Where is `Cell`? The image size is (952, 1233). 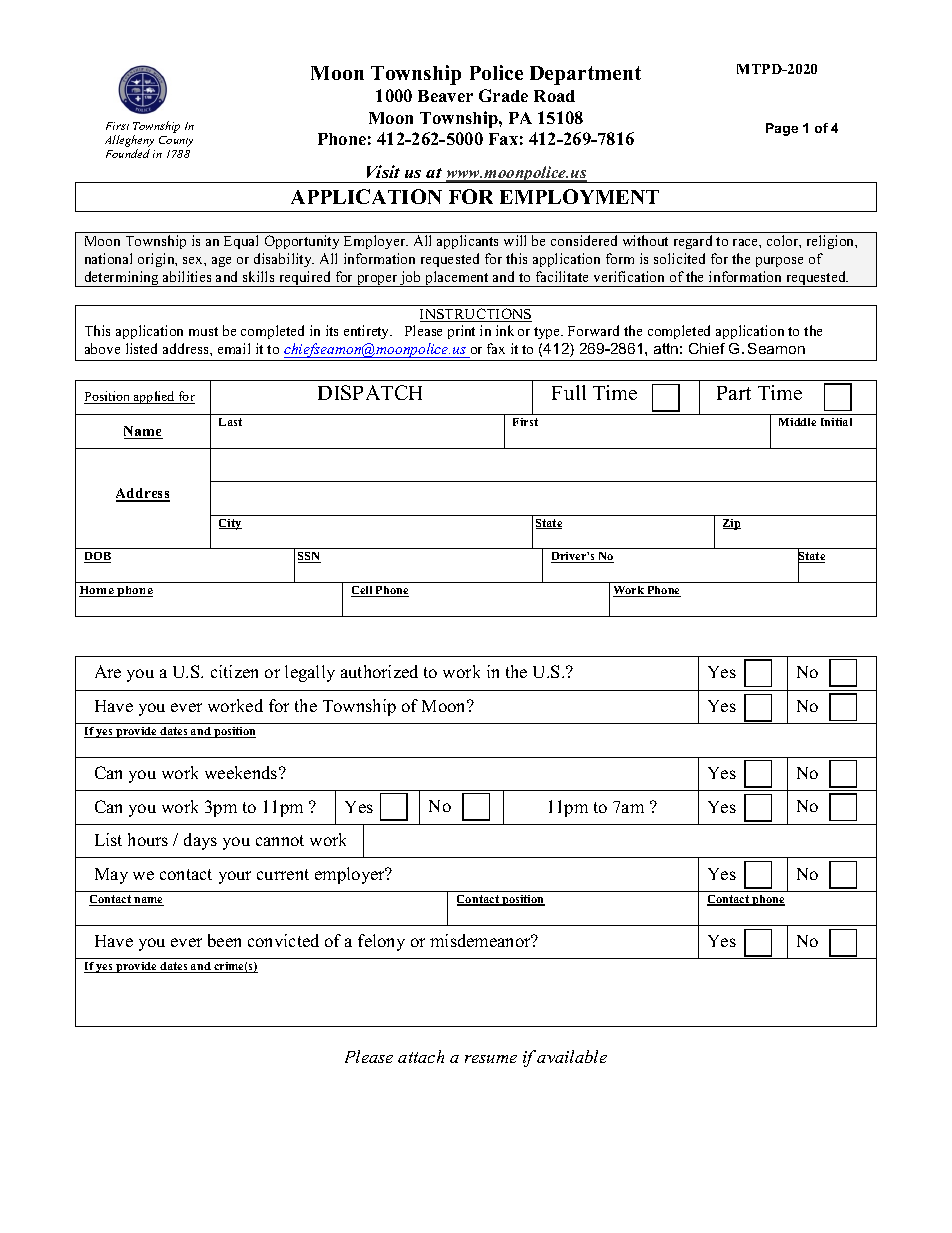 Cell is located at coordinates (363, 591).
